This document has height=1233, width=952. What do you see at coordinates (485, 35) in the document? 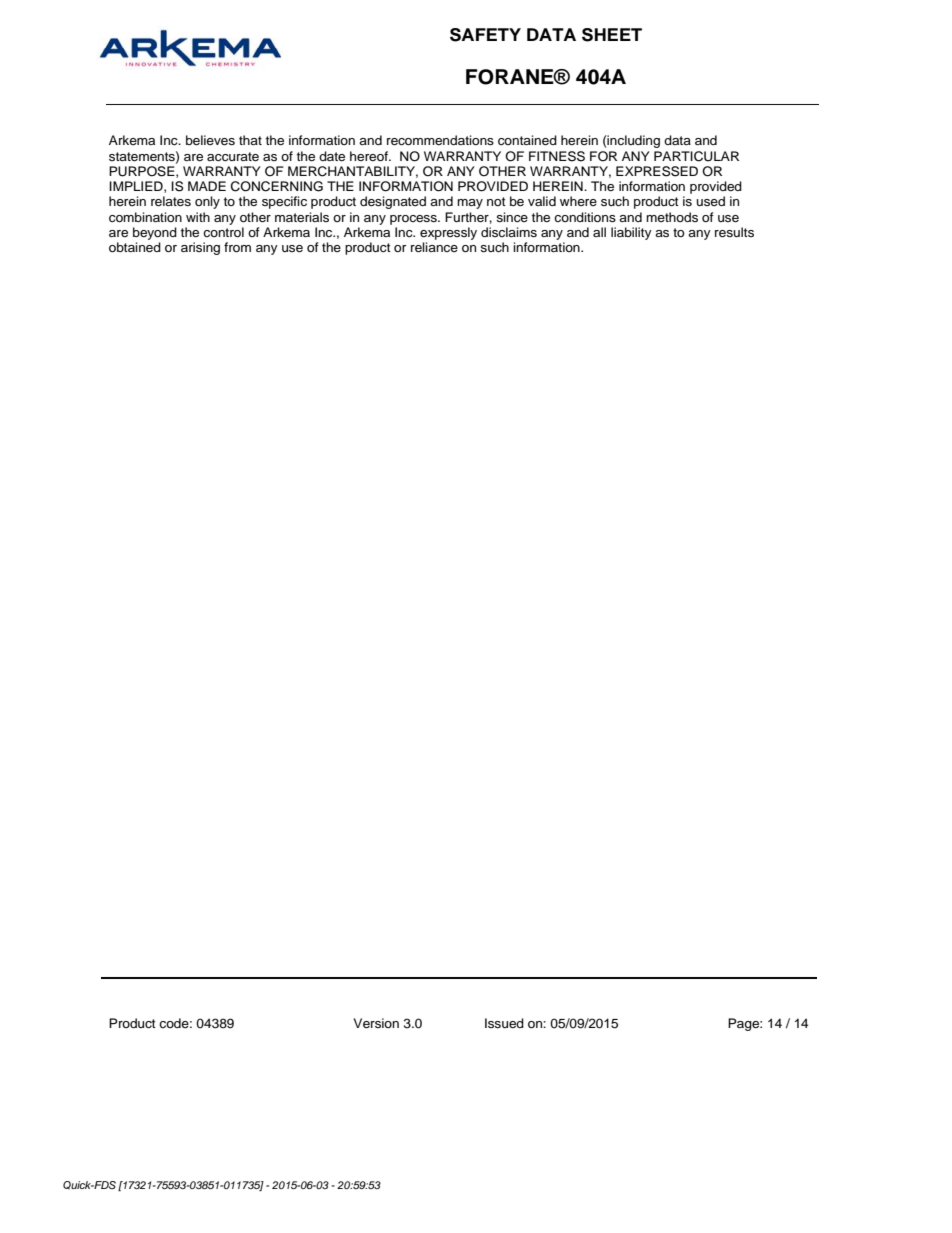
I see `SAFETY` at bounding box center [485, 35].
